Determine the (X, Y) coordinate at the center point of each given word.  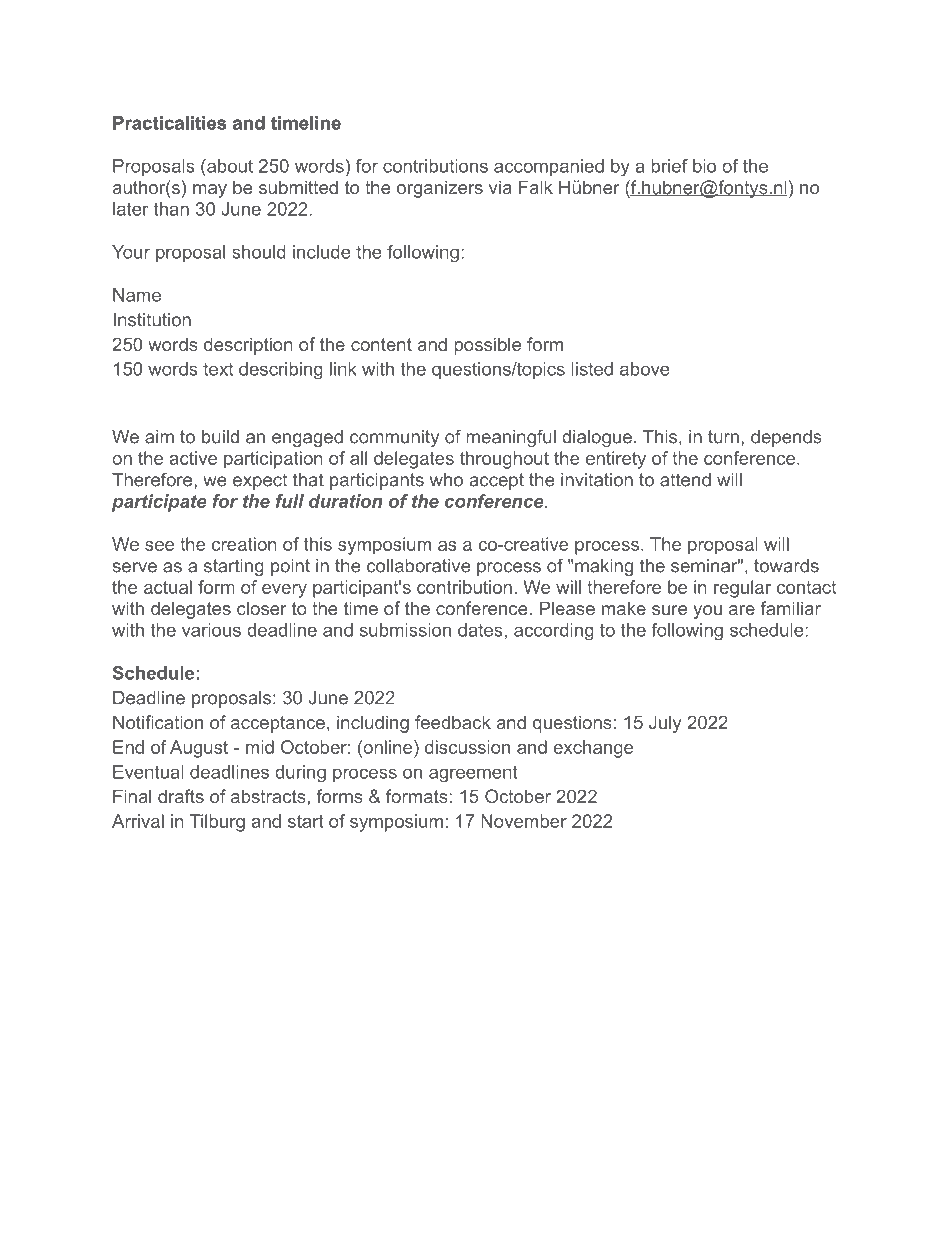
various (211, 630)
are (742, 610)
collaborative (419, 566)
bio (704, 166)
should (259, 252)
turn (723, 437)
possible (487, 346)
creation (244, 544)
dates (480, 630)
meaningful (511, 438)
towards (786, 566)
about (229, 166)
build (220, 437)
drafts (181, 796)
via (500, 187)
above (645, 369)
